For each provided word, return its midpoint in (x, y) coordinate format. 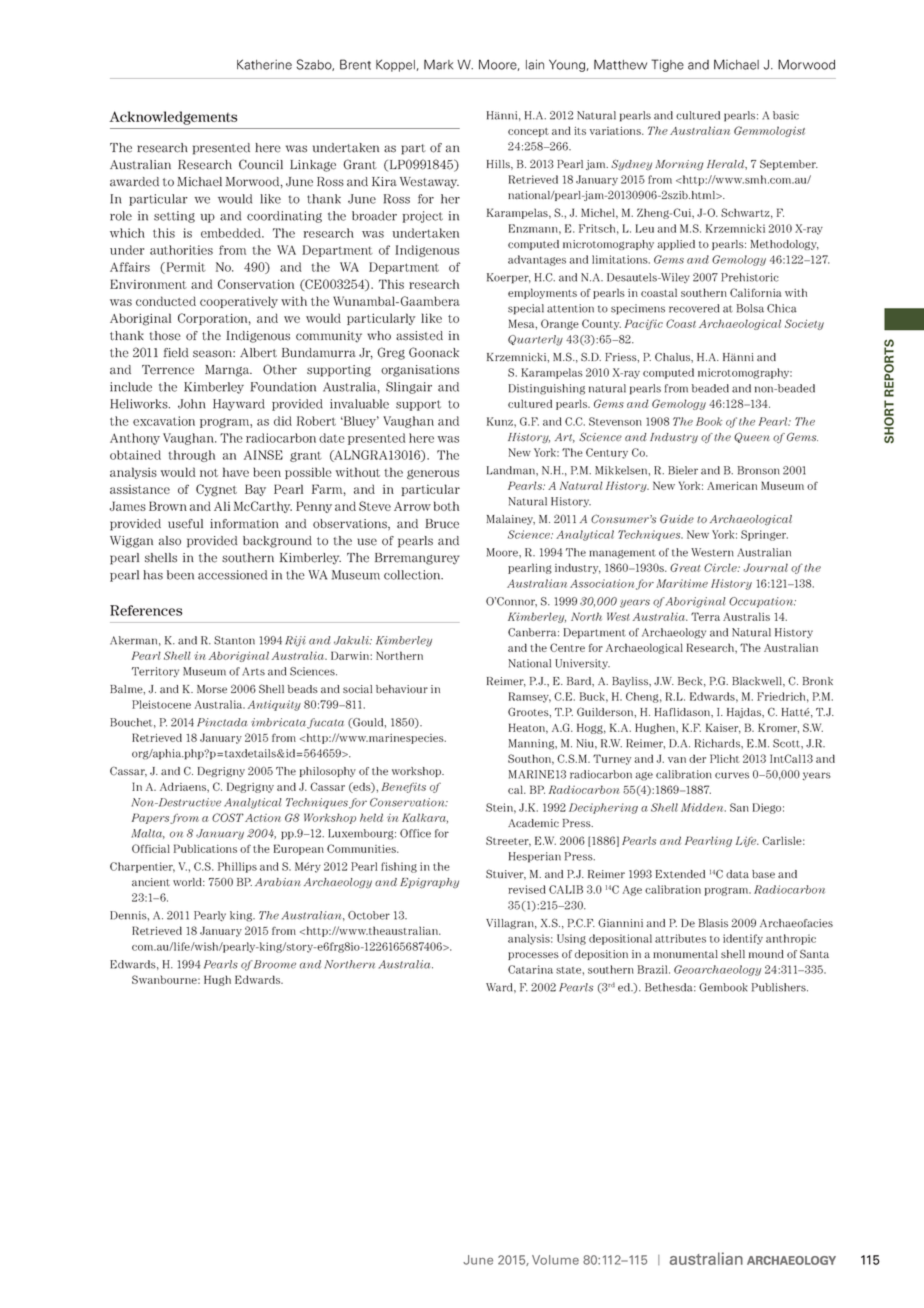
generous (433, 474)
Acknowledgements (173, 118)
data (737, 874)
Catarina (530, 969)
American (732, 486)
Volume (555, 1260)
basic (786, 115)
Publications (205, 848)
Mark (438, 64)
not (209, 473)
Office (415, 833)
